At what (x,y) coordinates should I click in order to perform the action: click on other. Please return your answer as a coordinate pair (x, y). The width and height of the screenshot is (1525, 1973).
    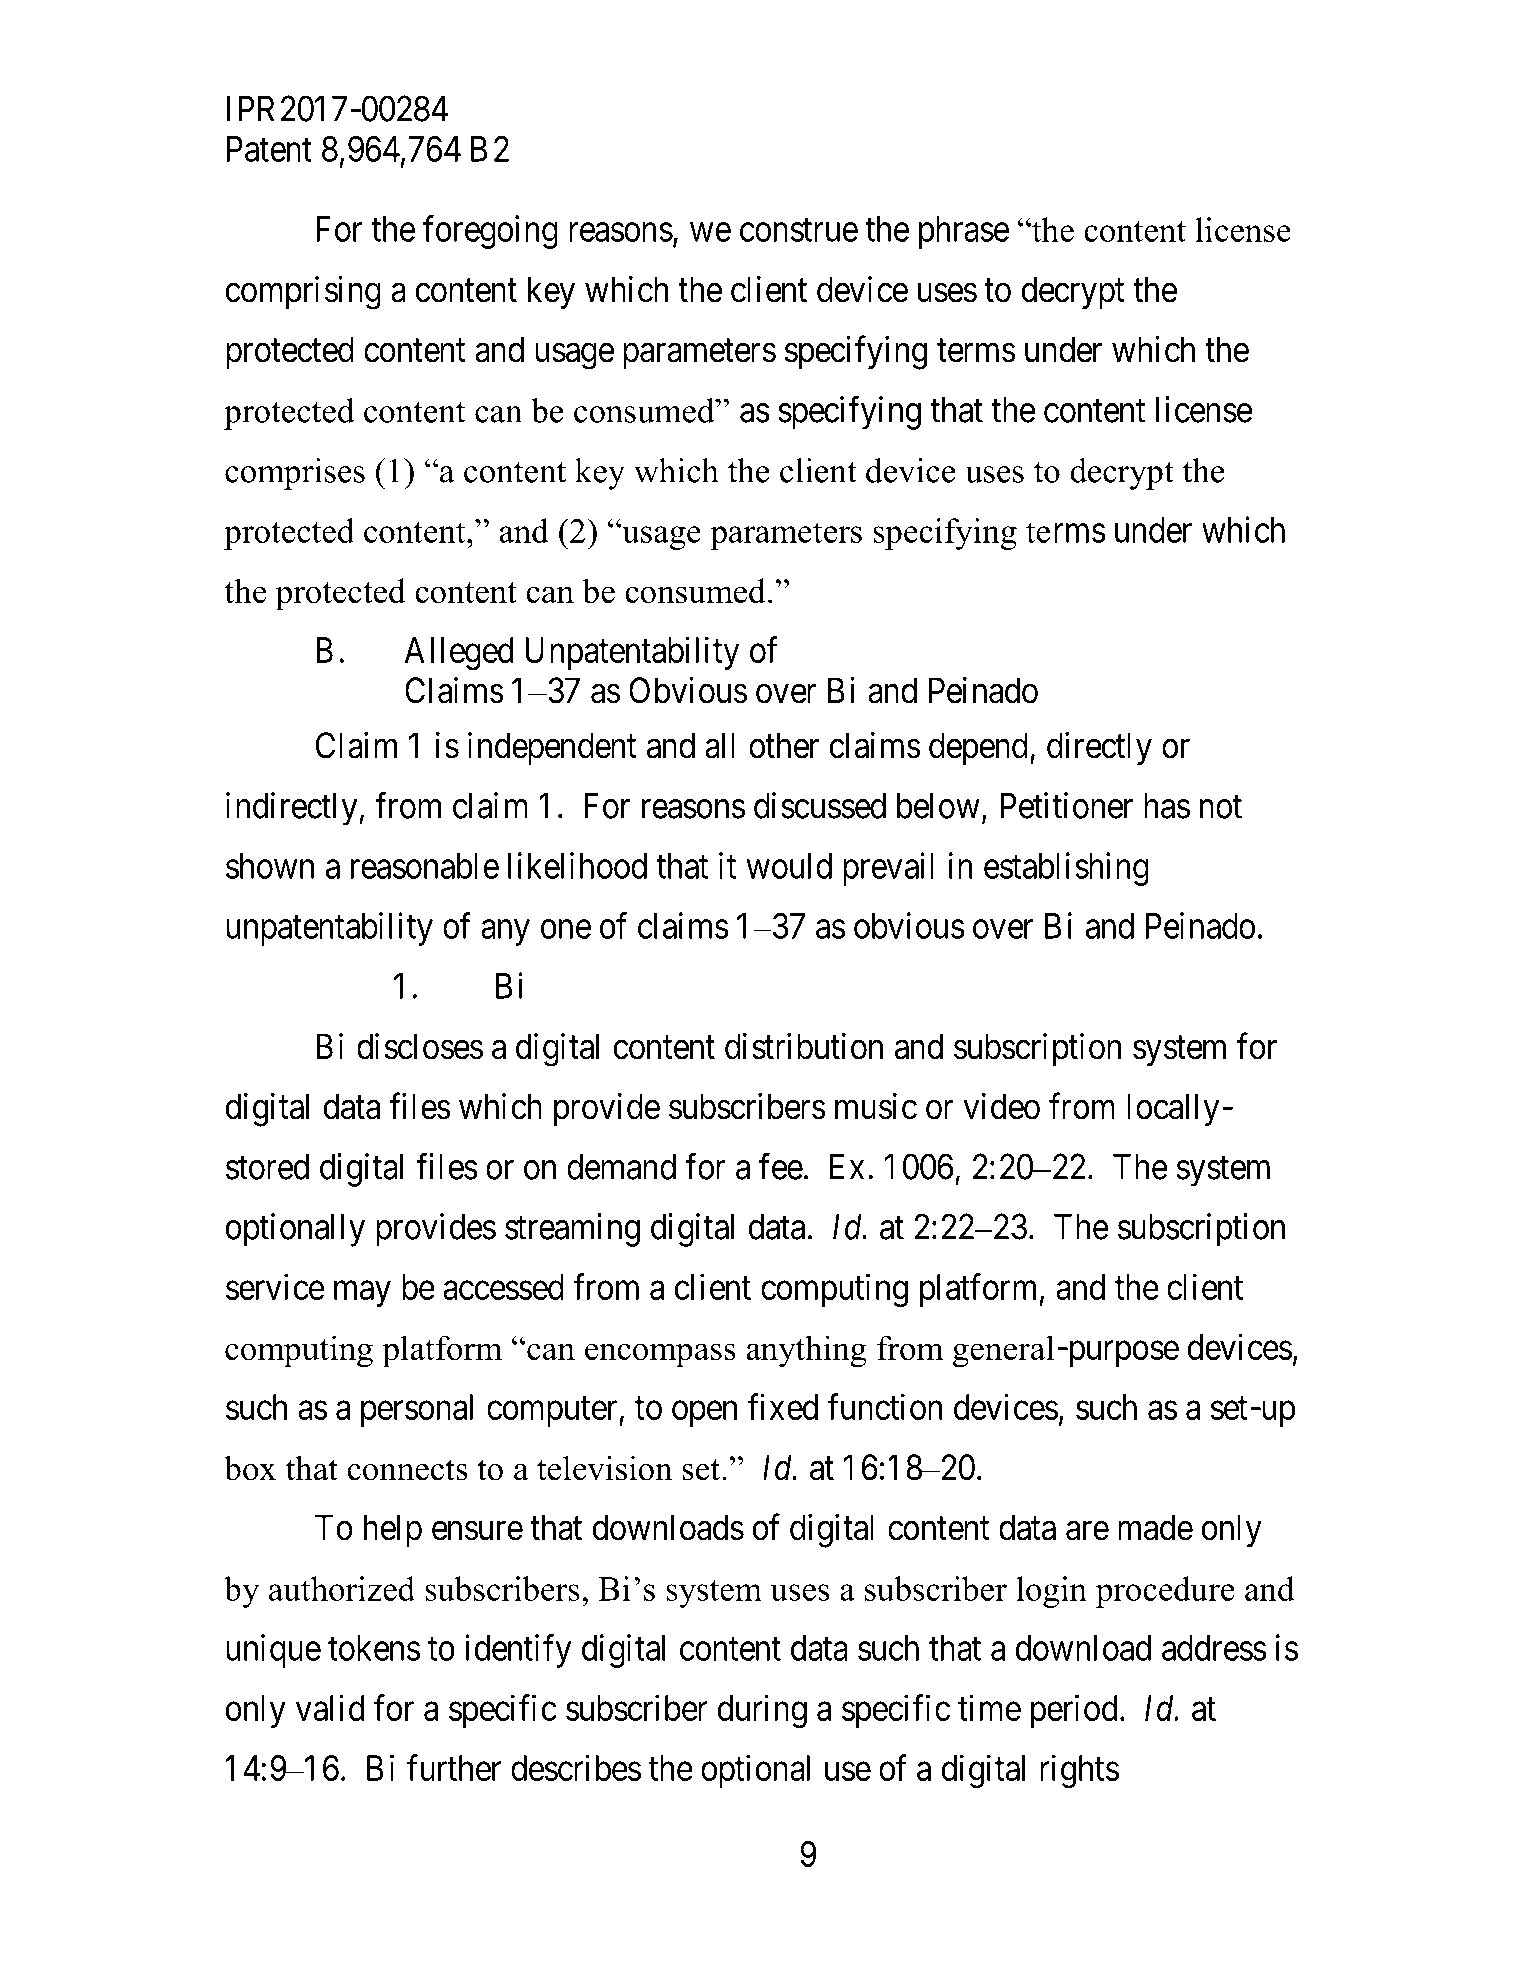
    Looking at the image, I should click on (784, 745).
